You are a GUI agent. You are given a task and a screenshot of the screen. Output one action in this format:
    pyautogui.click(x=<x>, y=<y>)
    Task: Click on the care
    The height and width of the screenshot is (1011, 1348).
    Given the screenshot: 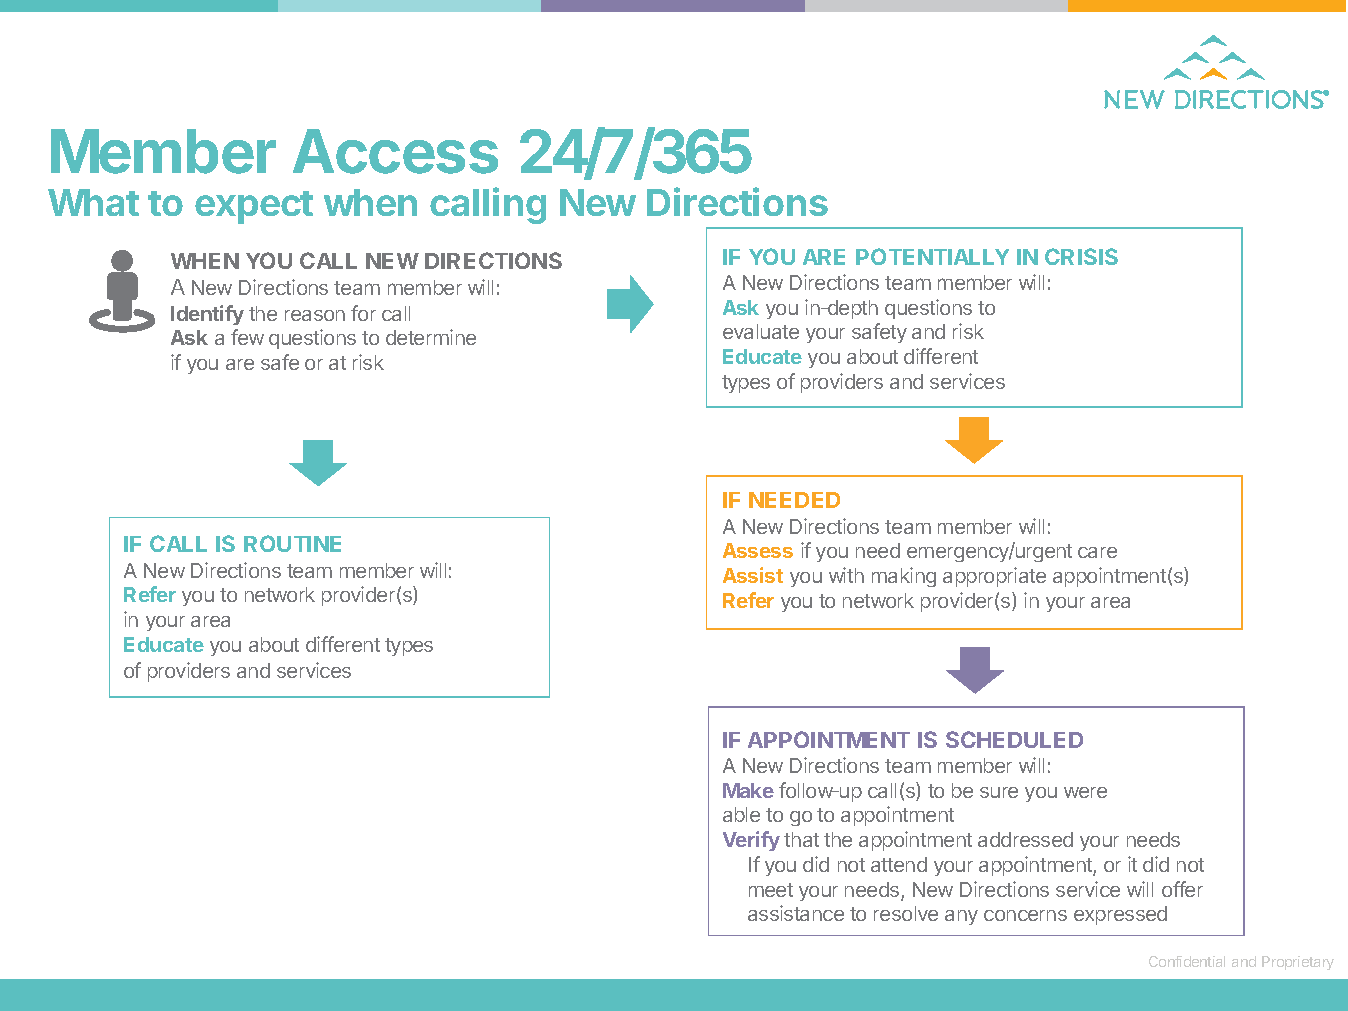 What is the action you would take?
    pyautogui.click(x=1097, y=552)
